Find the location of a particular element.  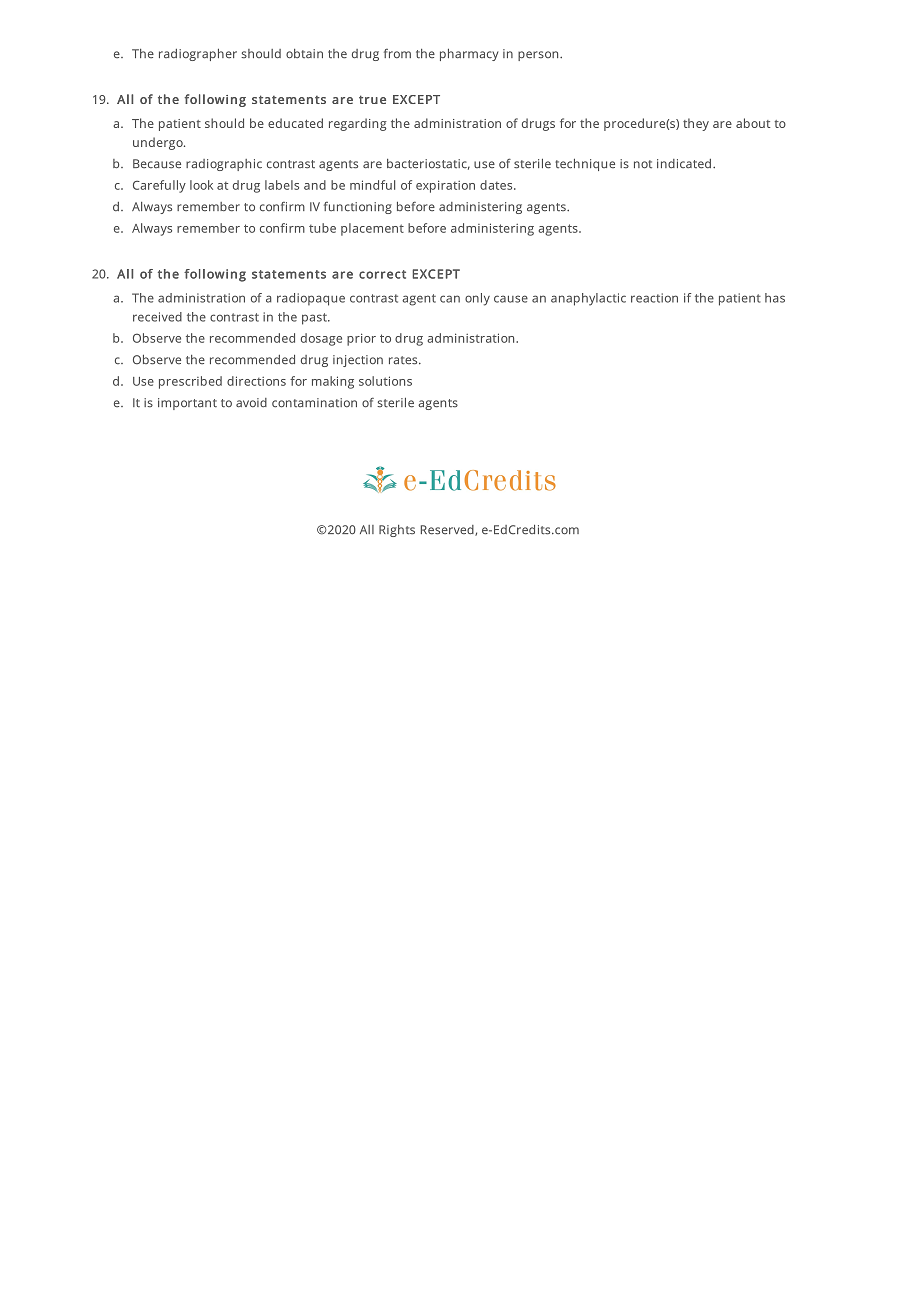

avoid is located at coordinates (251, 403).
